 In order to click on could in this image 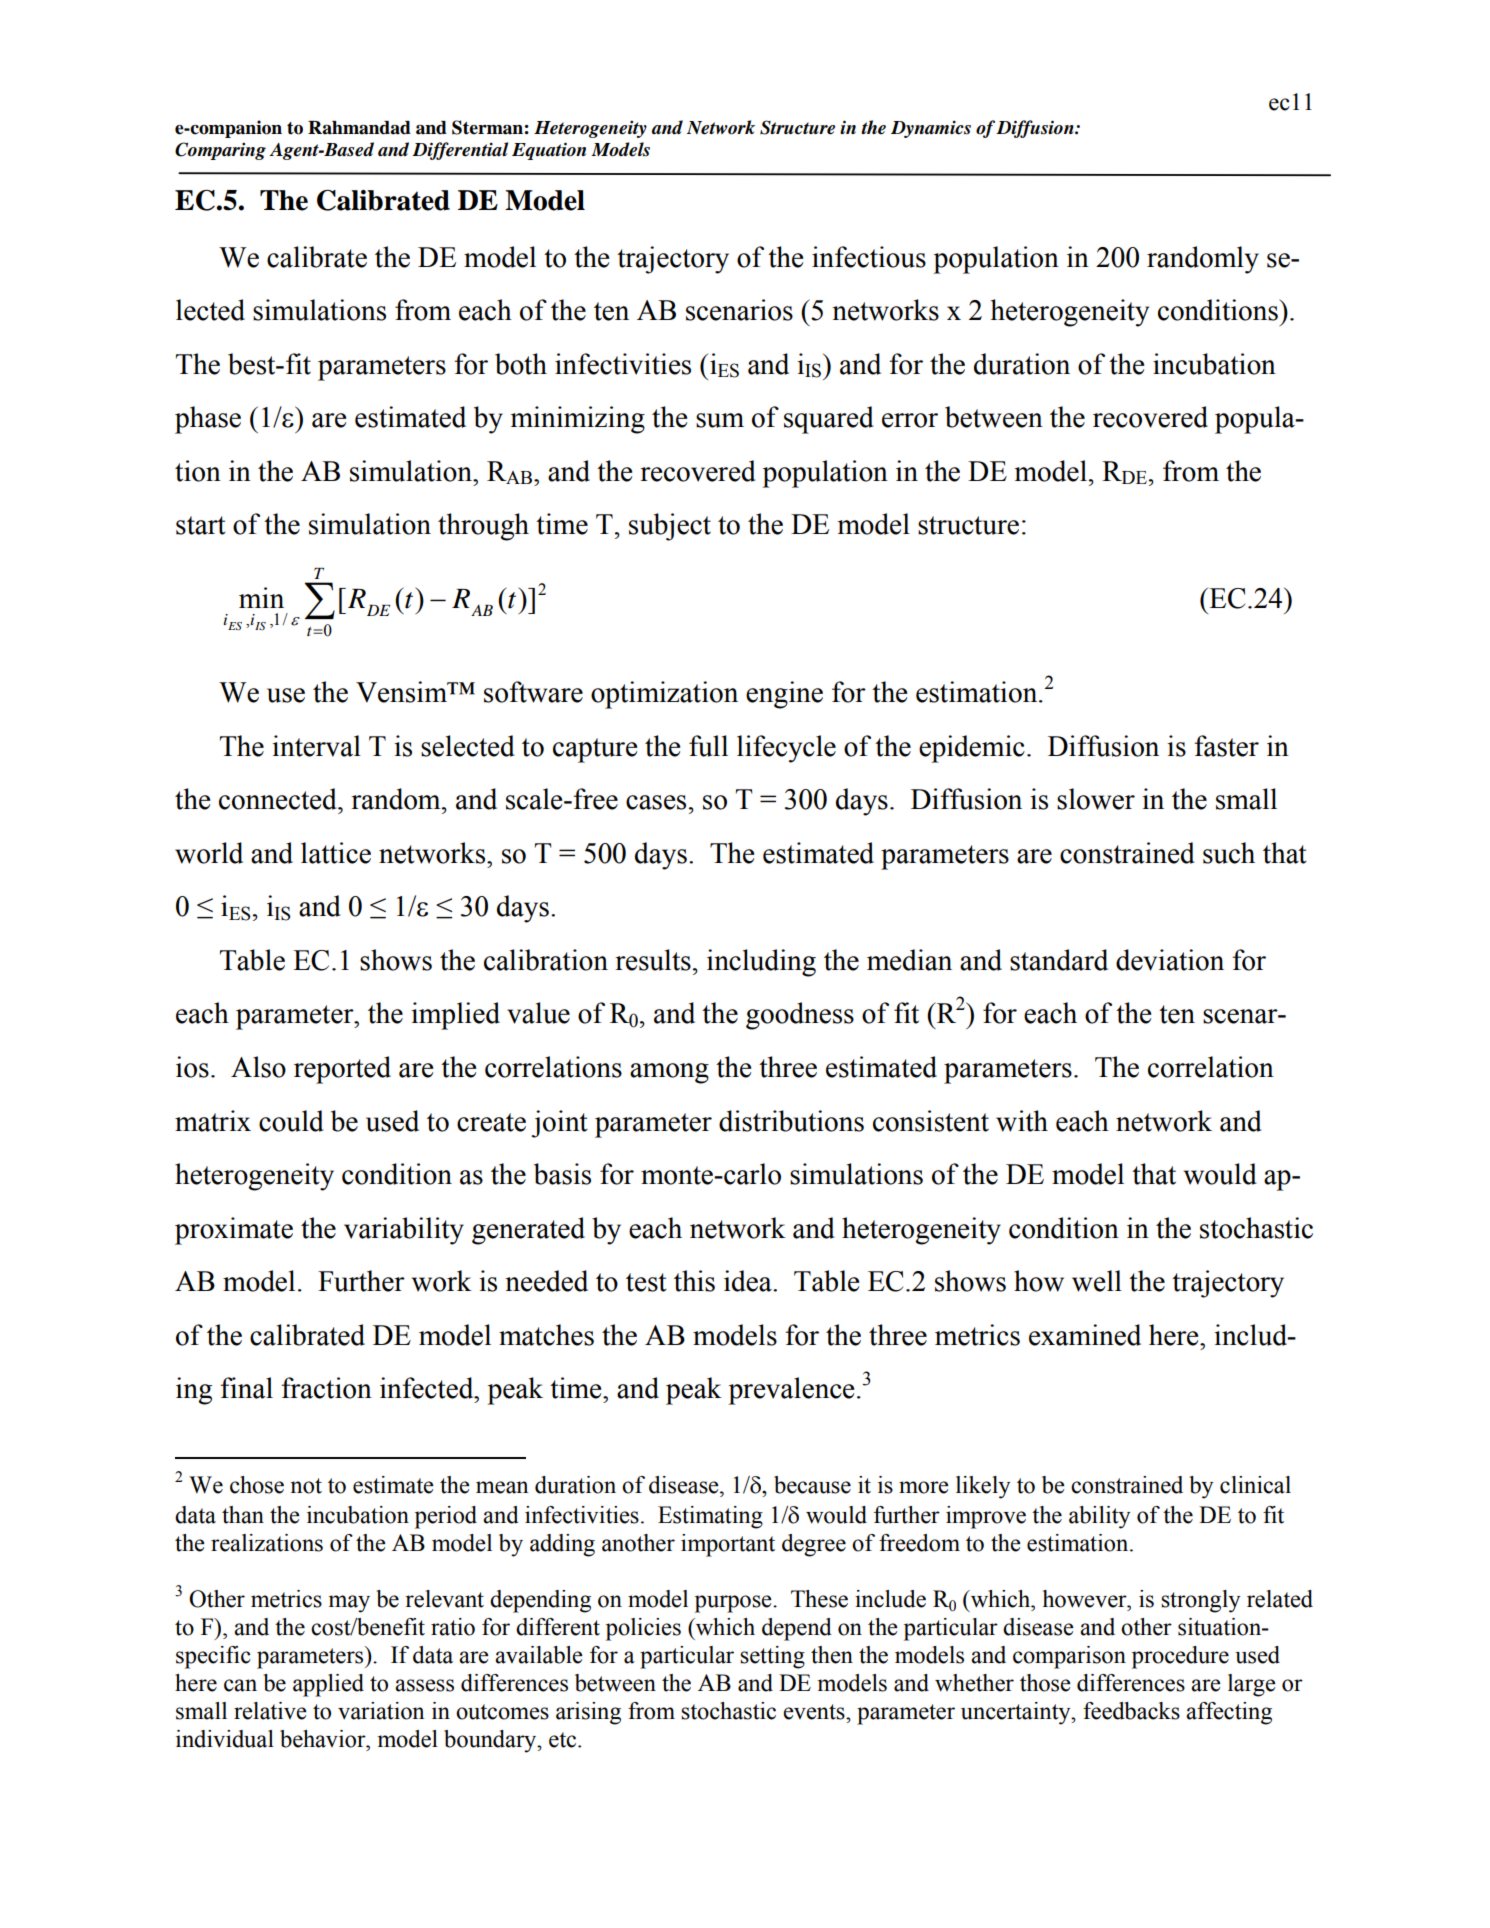, I will do `click(291, 1121)`.
